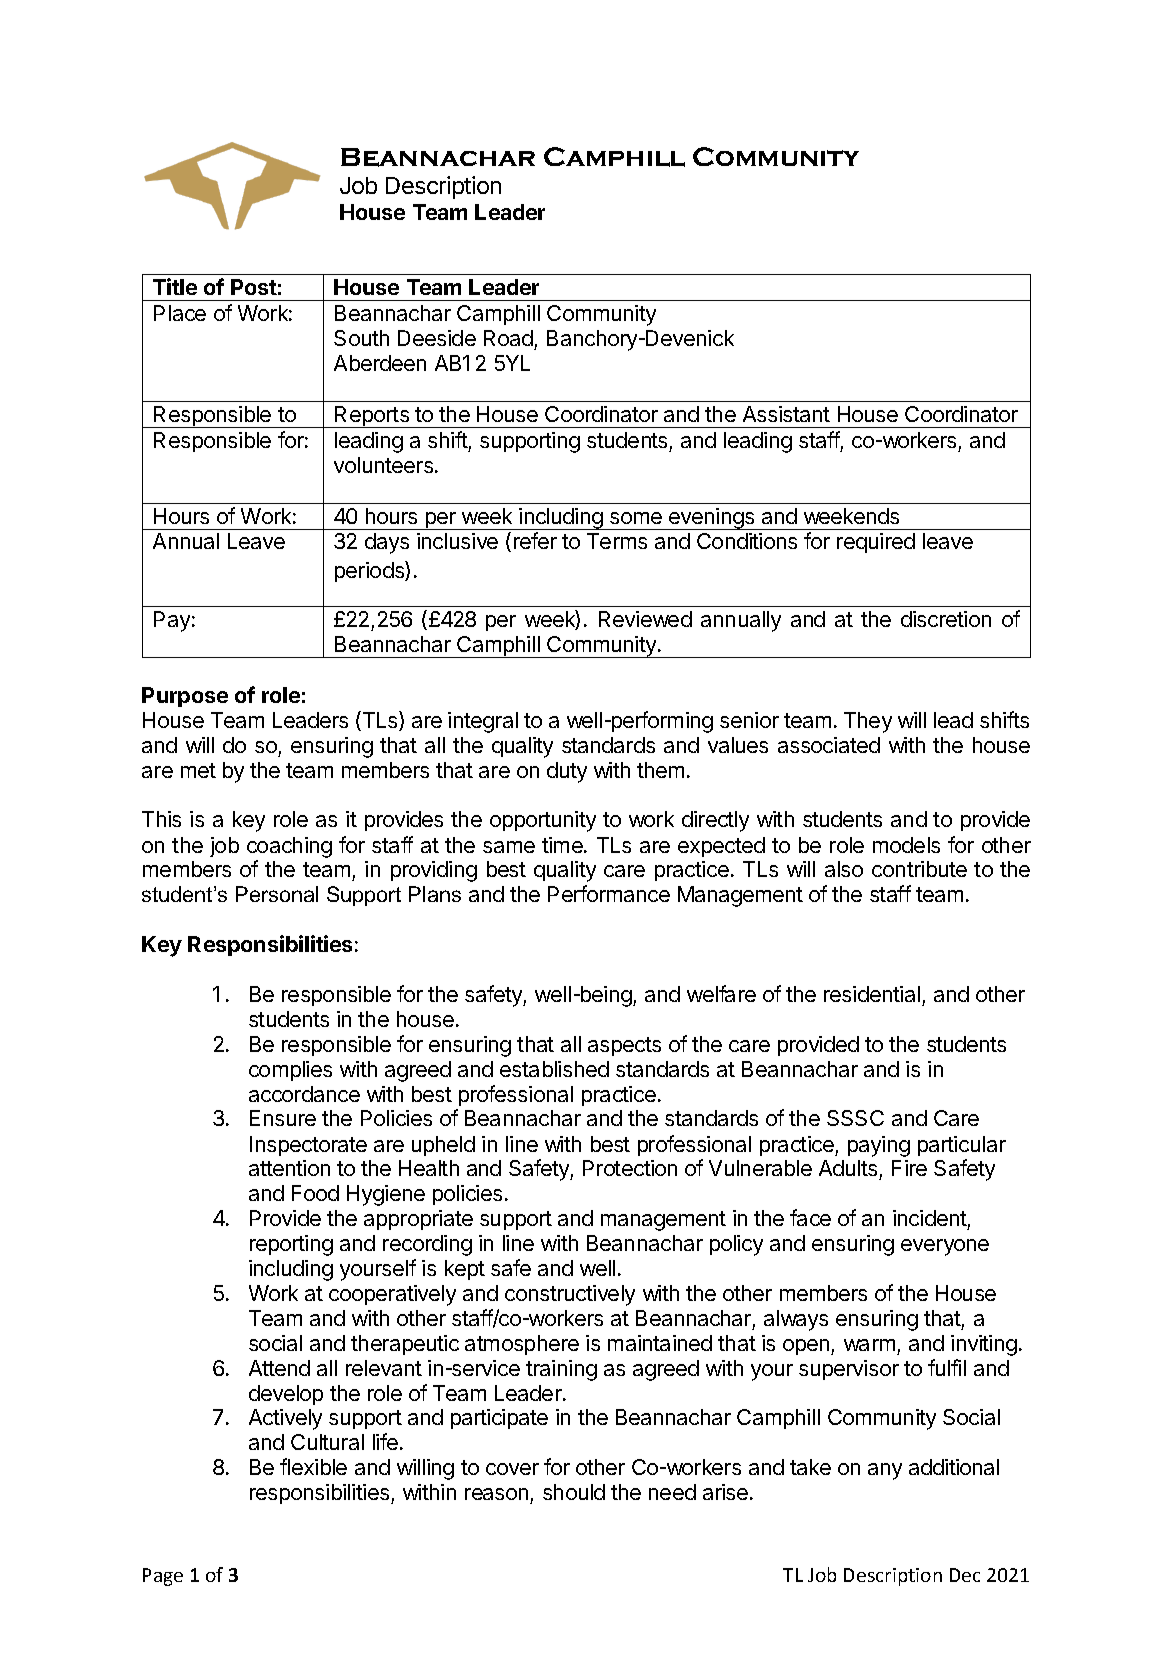  I want to click on Personal, so click(277, 894).
